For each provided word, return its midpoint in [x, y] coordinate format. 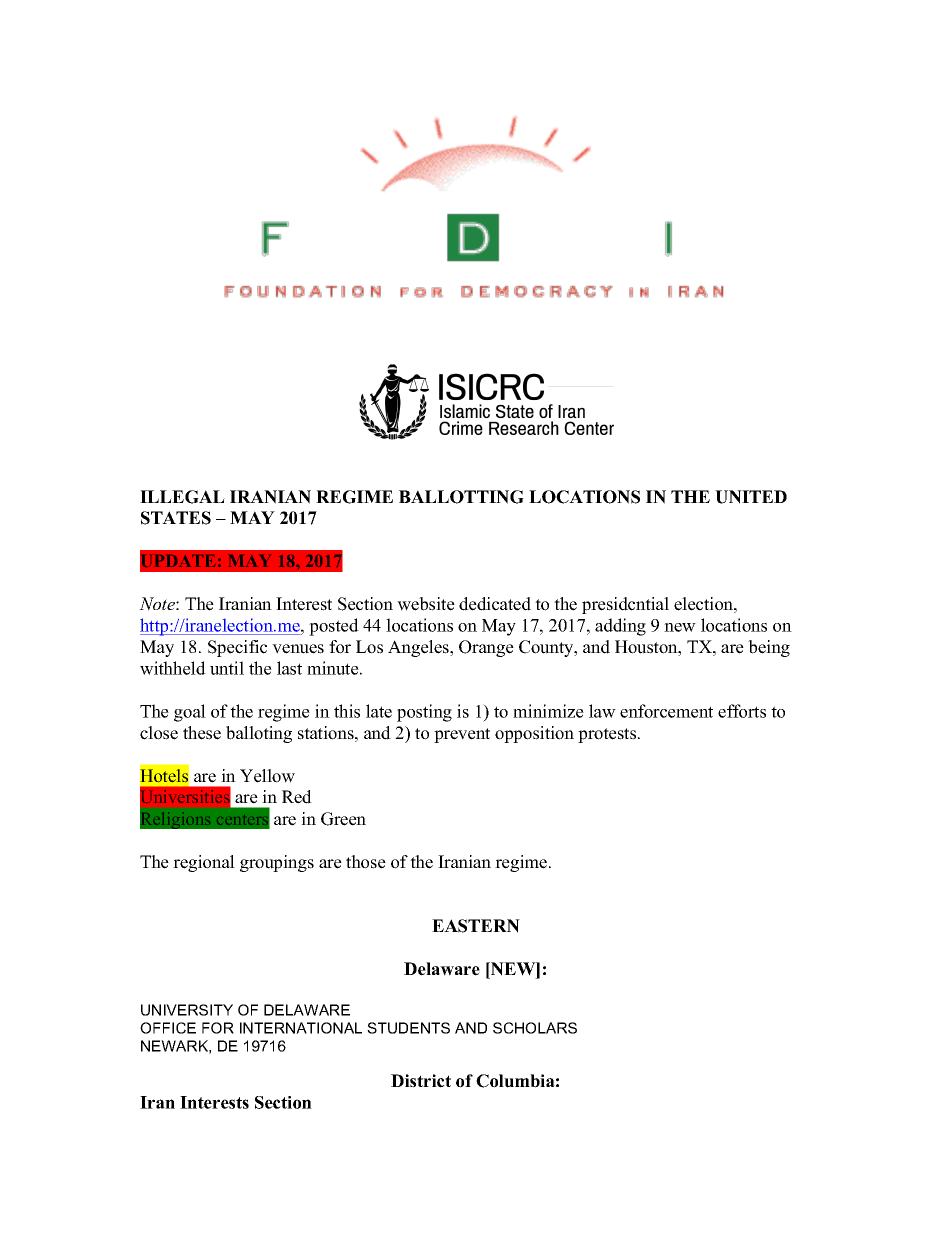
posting [424, 713]
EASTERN [476, 926]
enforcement [666, 711]
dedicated [495, 604]
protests [608, 735]
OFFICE [168, 1028]
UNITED [751, 497]
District [421, 1081]
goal [190, 713]
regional [204, 863]
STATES [176, 518]
